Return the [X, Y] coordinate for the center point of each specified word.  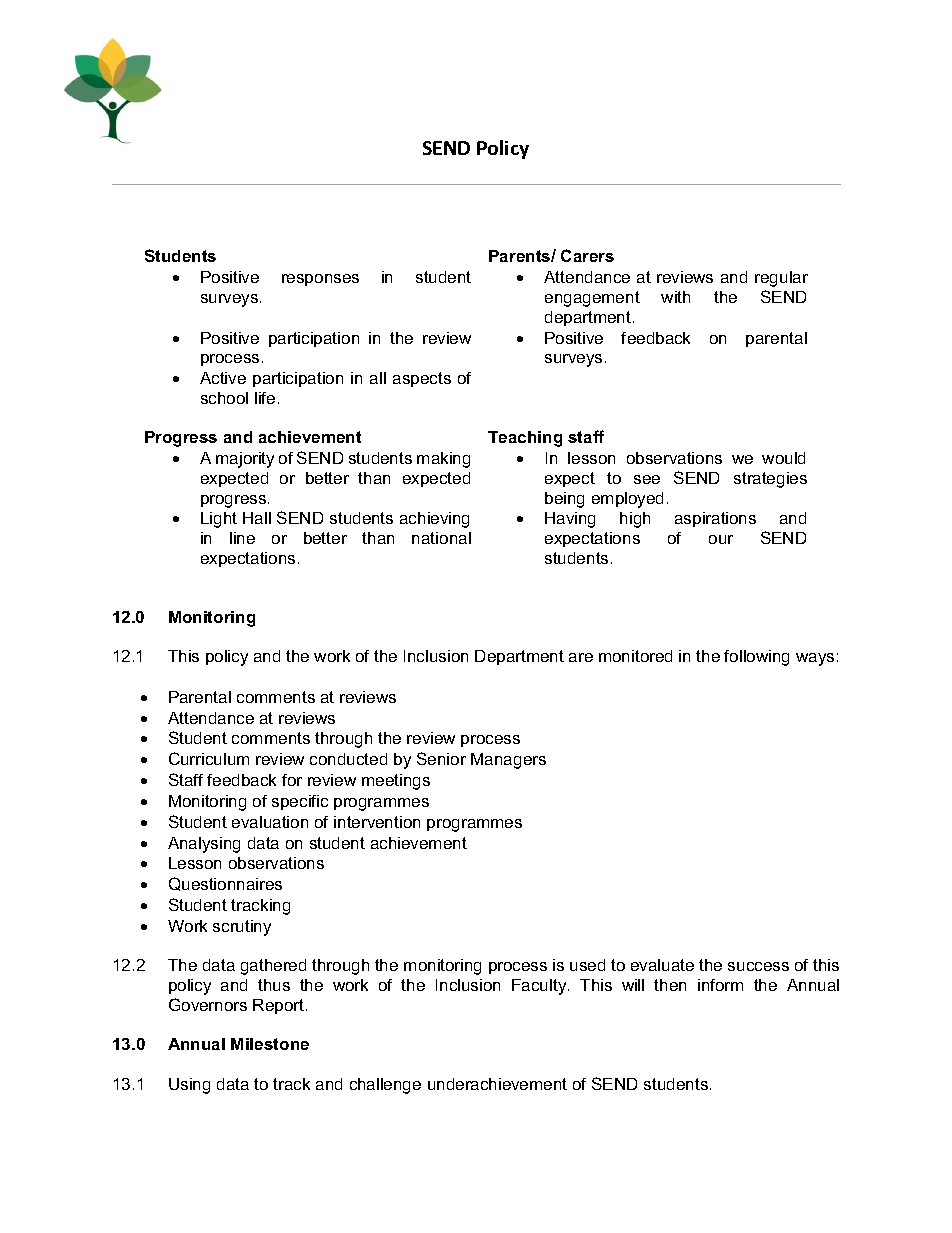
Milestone [270, 1044]
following [756, 658]
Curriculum [209, 758]
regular [781, 279]
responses [320, 280]
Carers [587, 255]
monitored [635, 656]
